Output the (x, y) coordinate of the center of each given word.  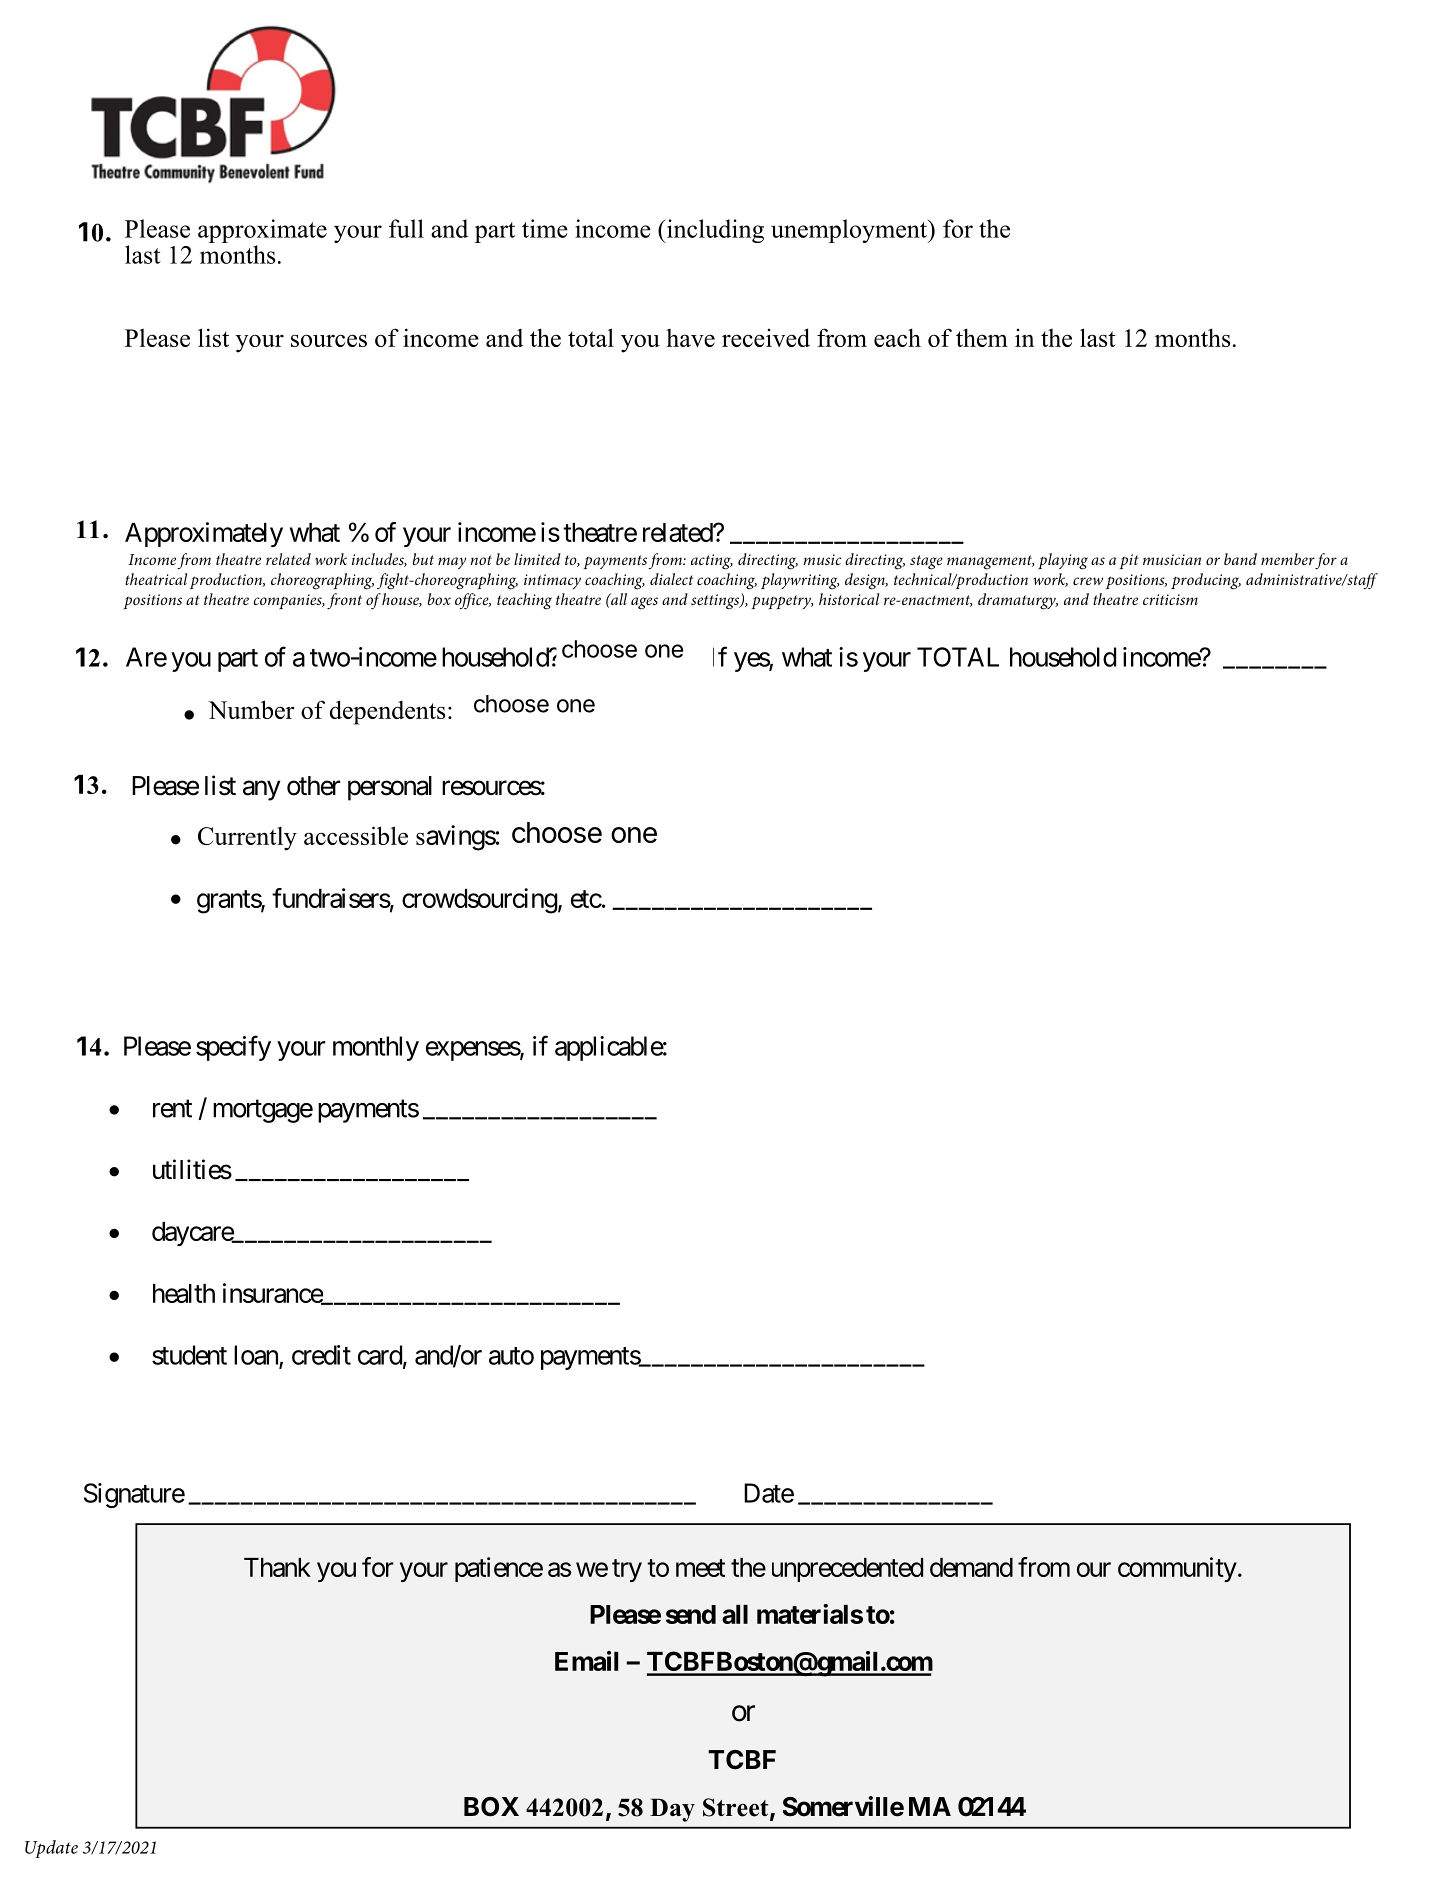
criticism (1170, 599)
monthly (376, 1048)
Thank (277, 1567)
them (982, 337)
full (406, 228)
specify (233, 1048)
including (714, 231)
